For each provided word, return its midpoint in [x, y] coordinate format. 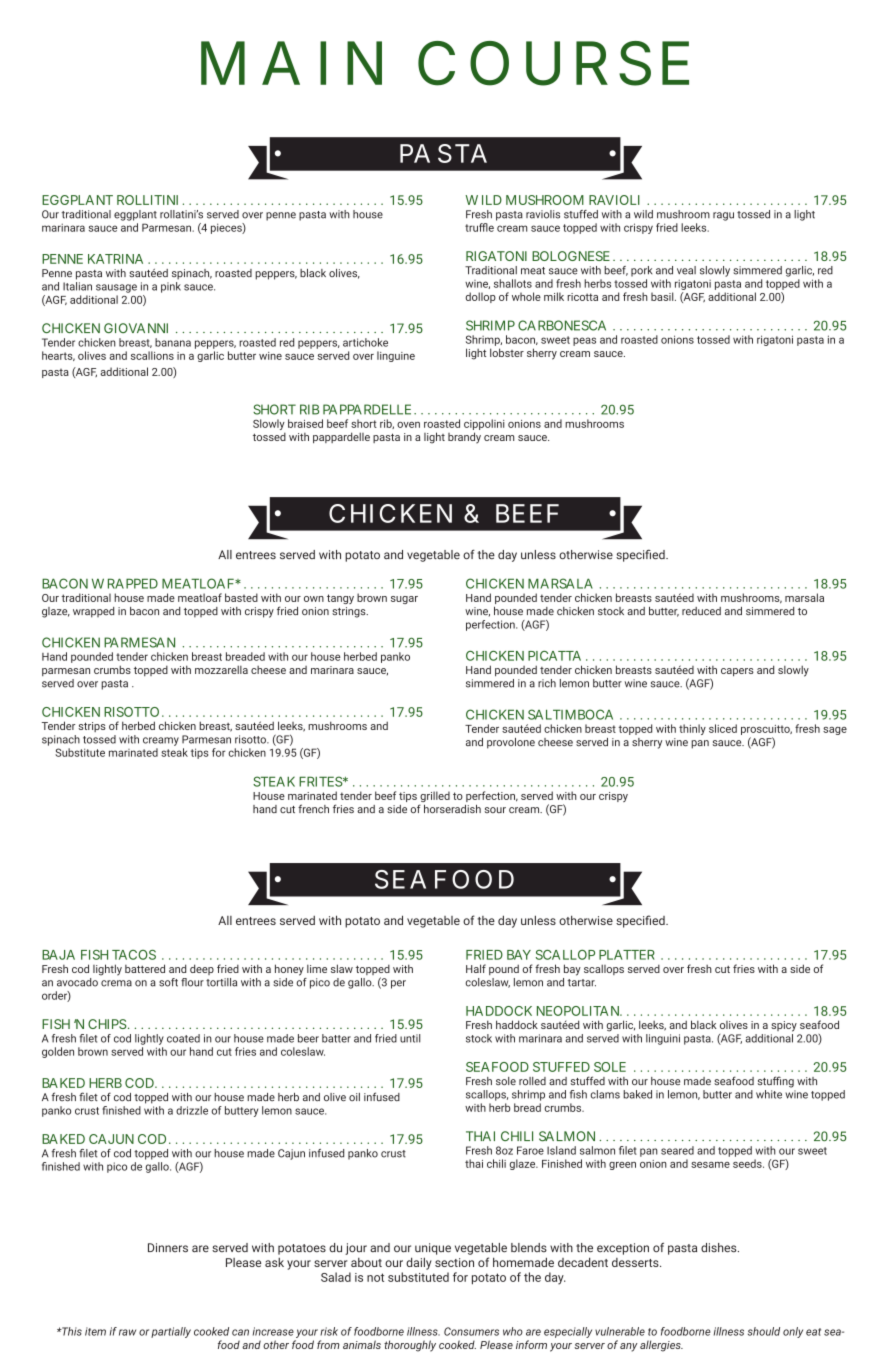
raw [127, 1332]
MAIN [291, 63]
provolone [511, 743]
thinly [692, 729]
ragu [723, 216]
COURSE [553, 63]
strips [92, 727]
